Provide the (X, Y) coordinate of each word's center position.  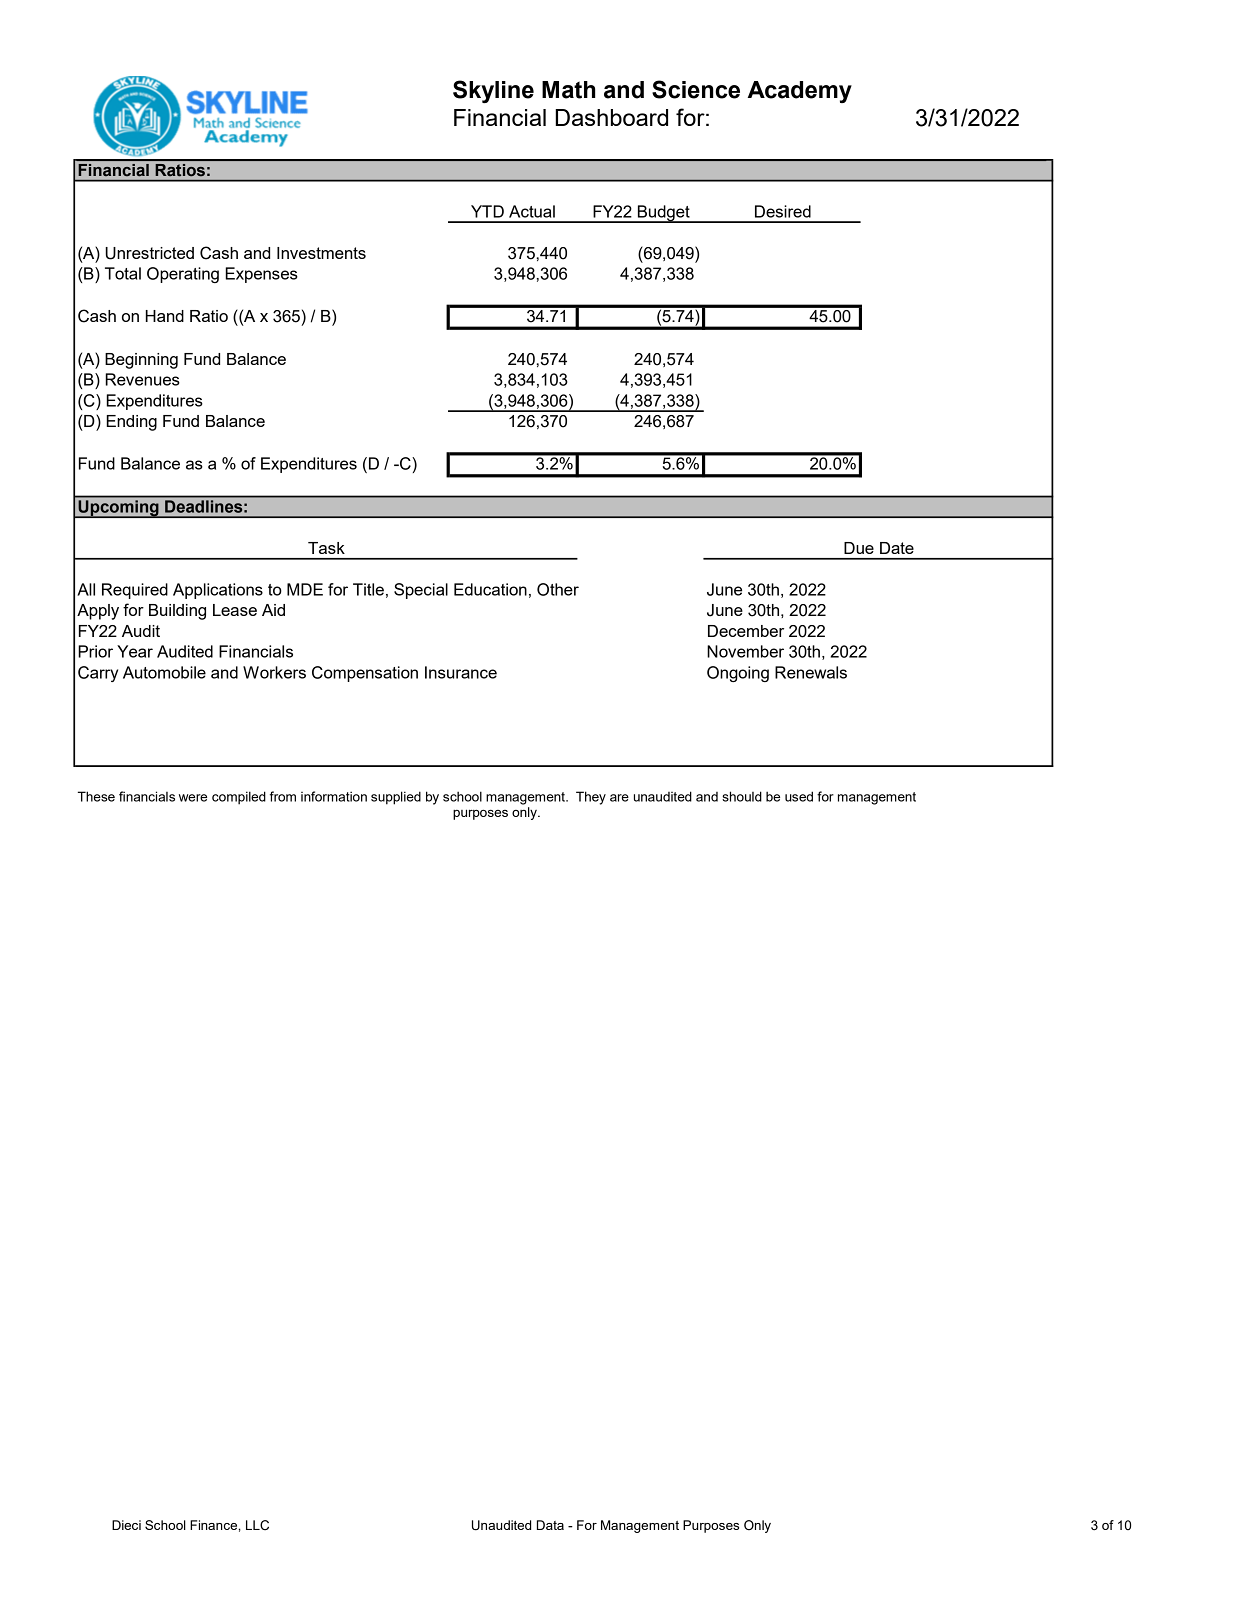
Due (859, 548)
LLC (257, 1525)
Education (490, 589)
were (193, 798)
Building (177, 612)
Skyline (493, 91)
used (799, 796)
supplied (396, 798)
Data (550, 1525)
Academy (800, 92)
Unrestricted (149, 253)
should (742, 796)
